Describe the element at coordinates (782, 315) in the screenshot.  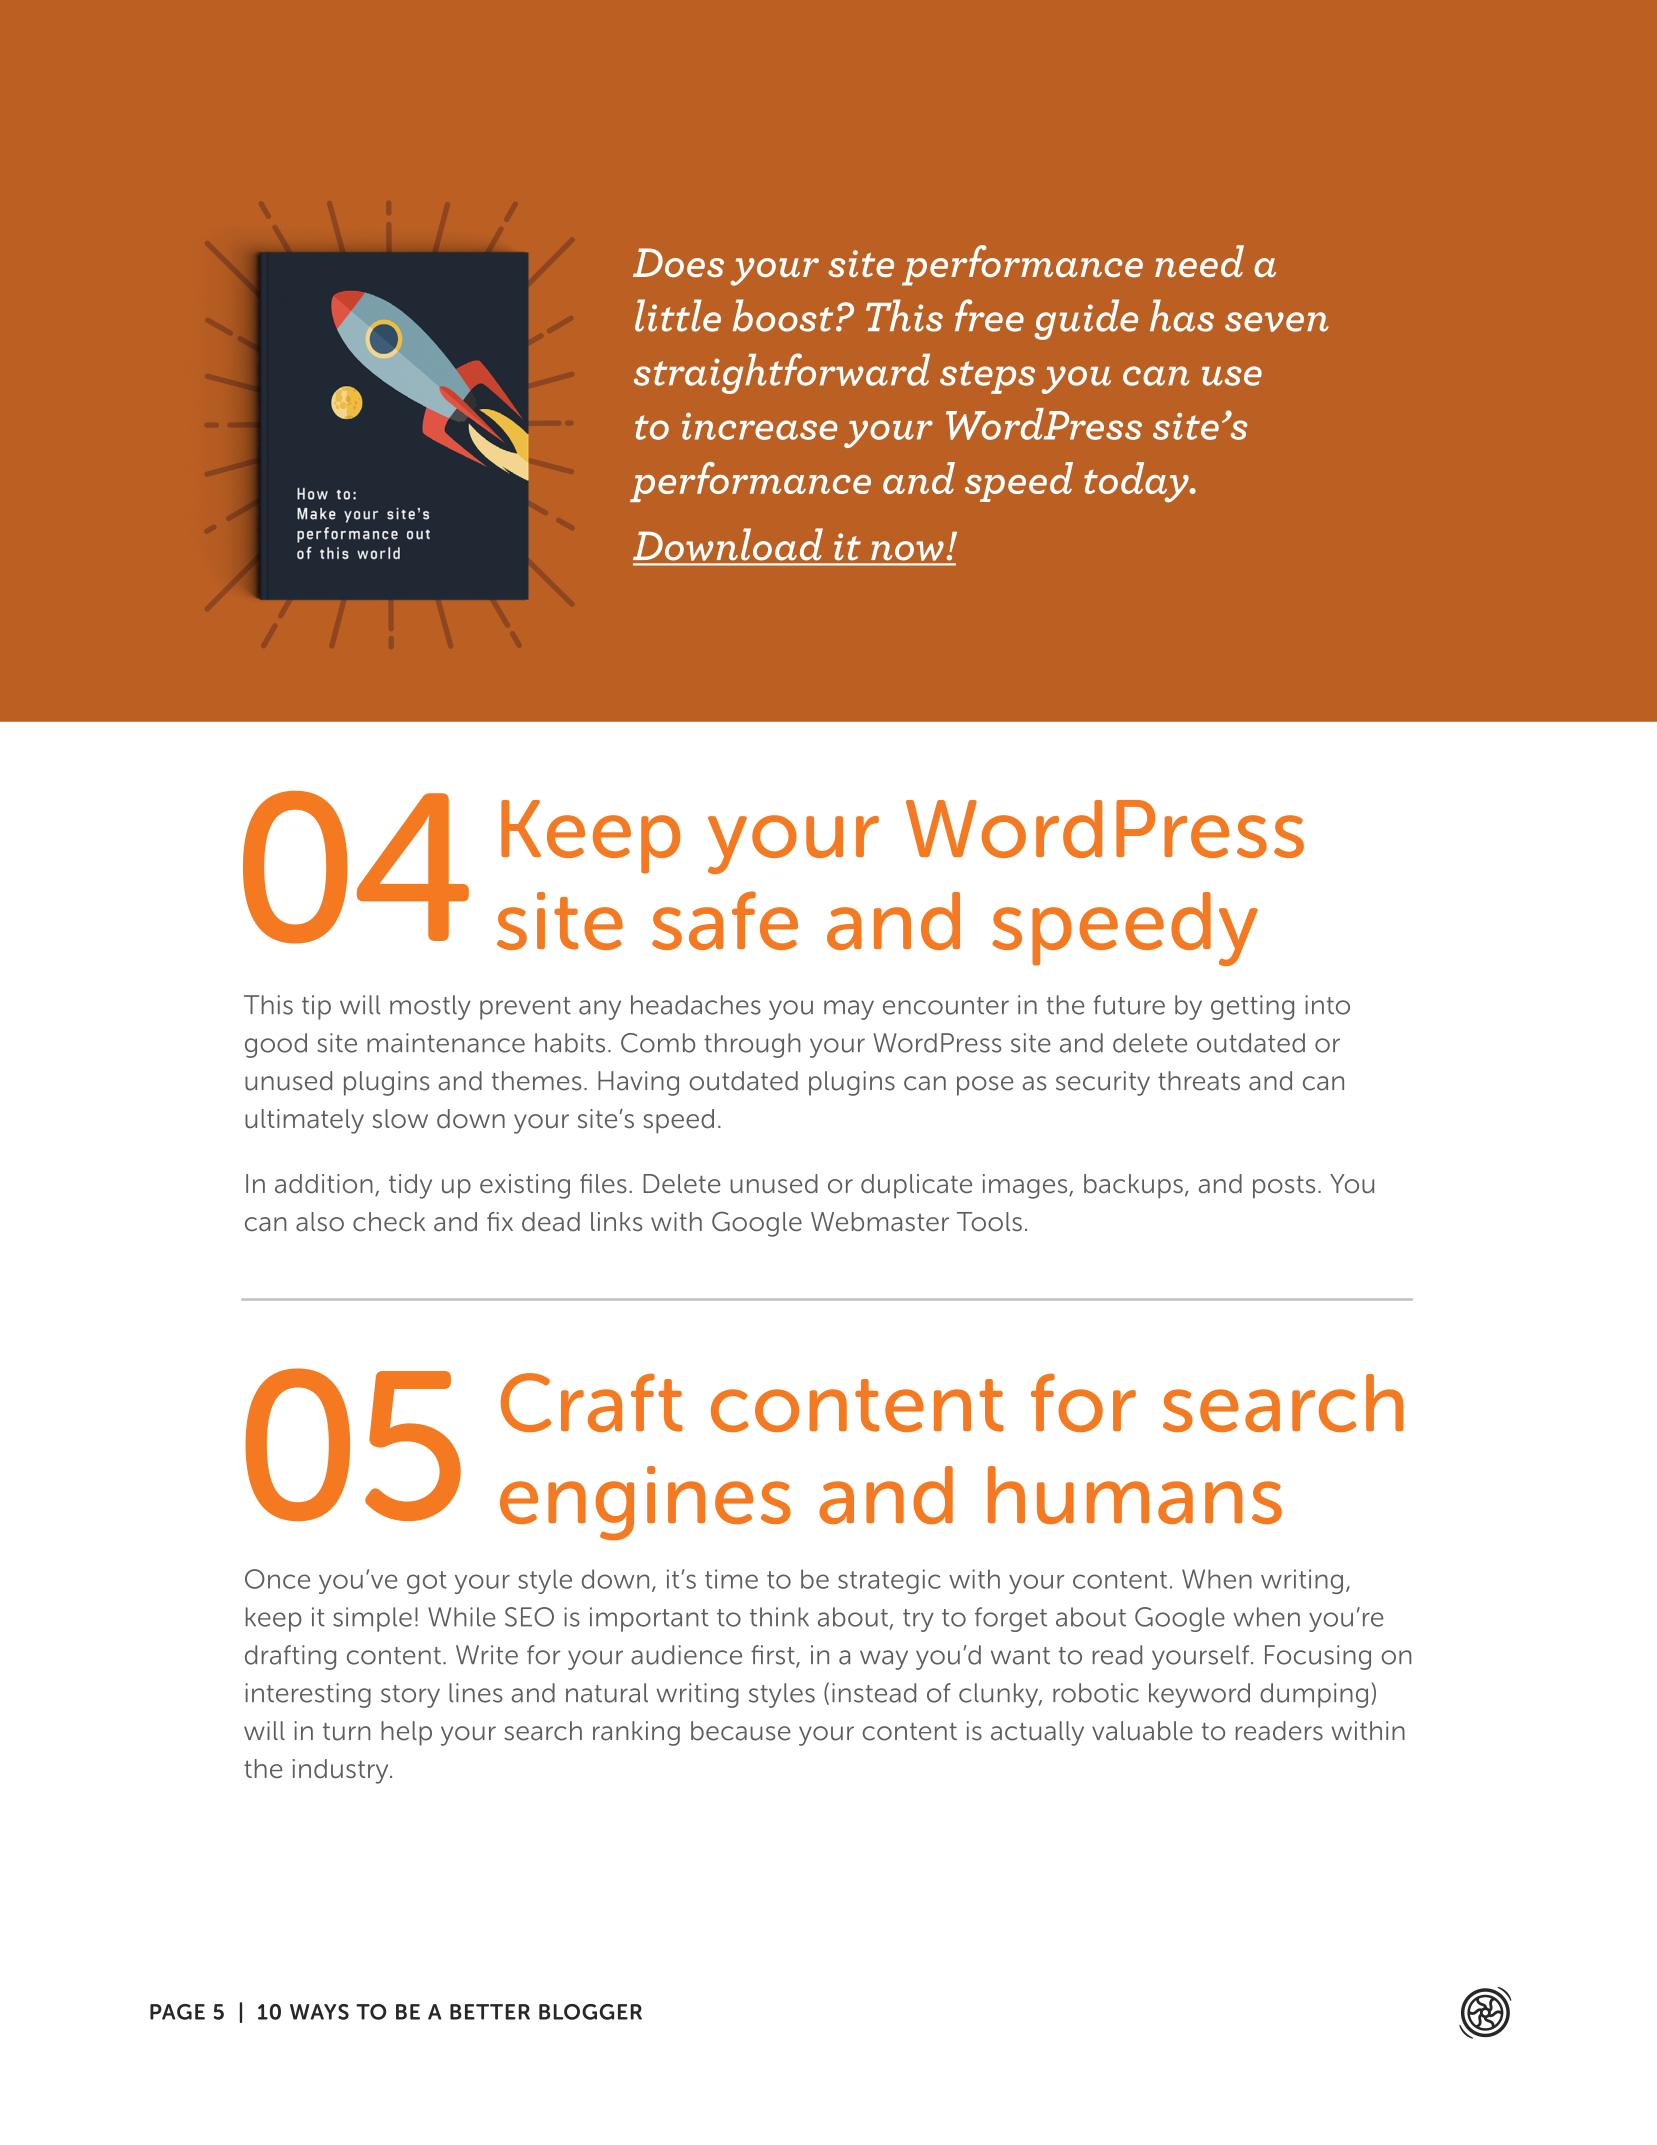
I see `boost` at that location.
